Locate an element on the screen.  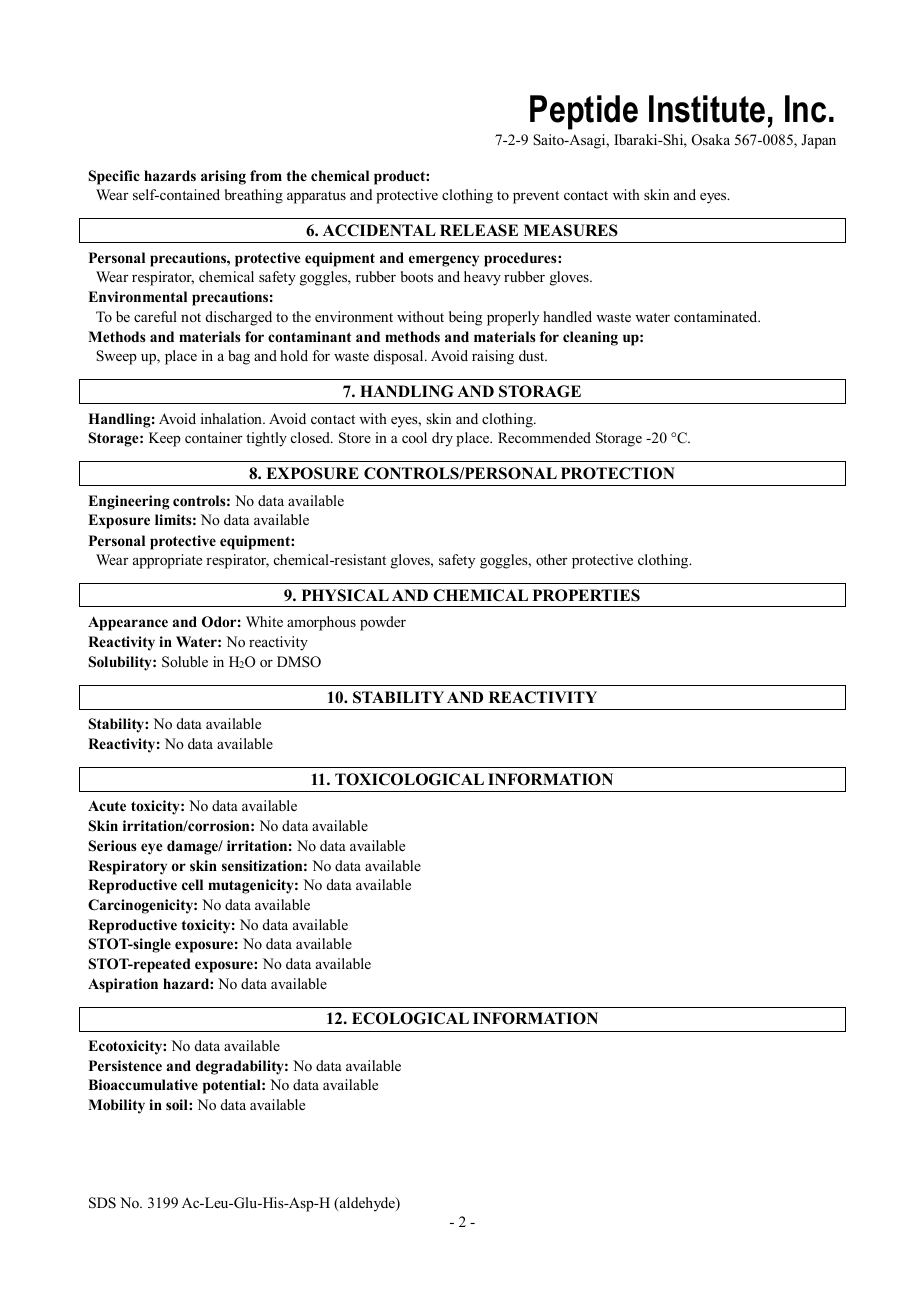
ECOLOGICAL is located at coordinates (410, 1018).
